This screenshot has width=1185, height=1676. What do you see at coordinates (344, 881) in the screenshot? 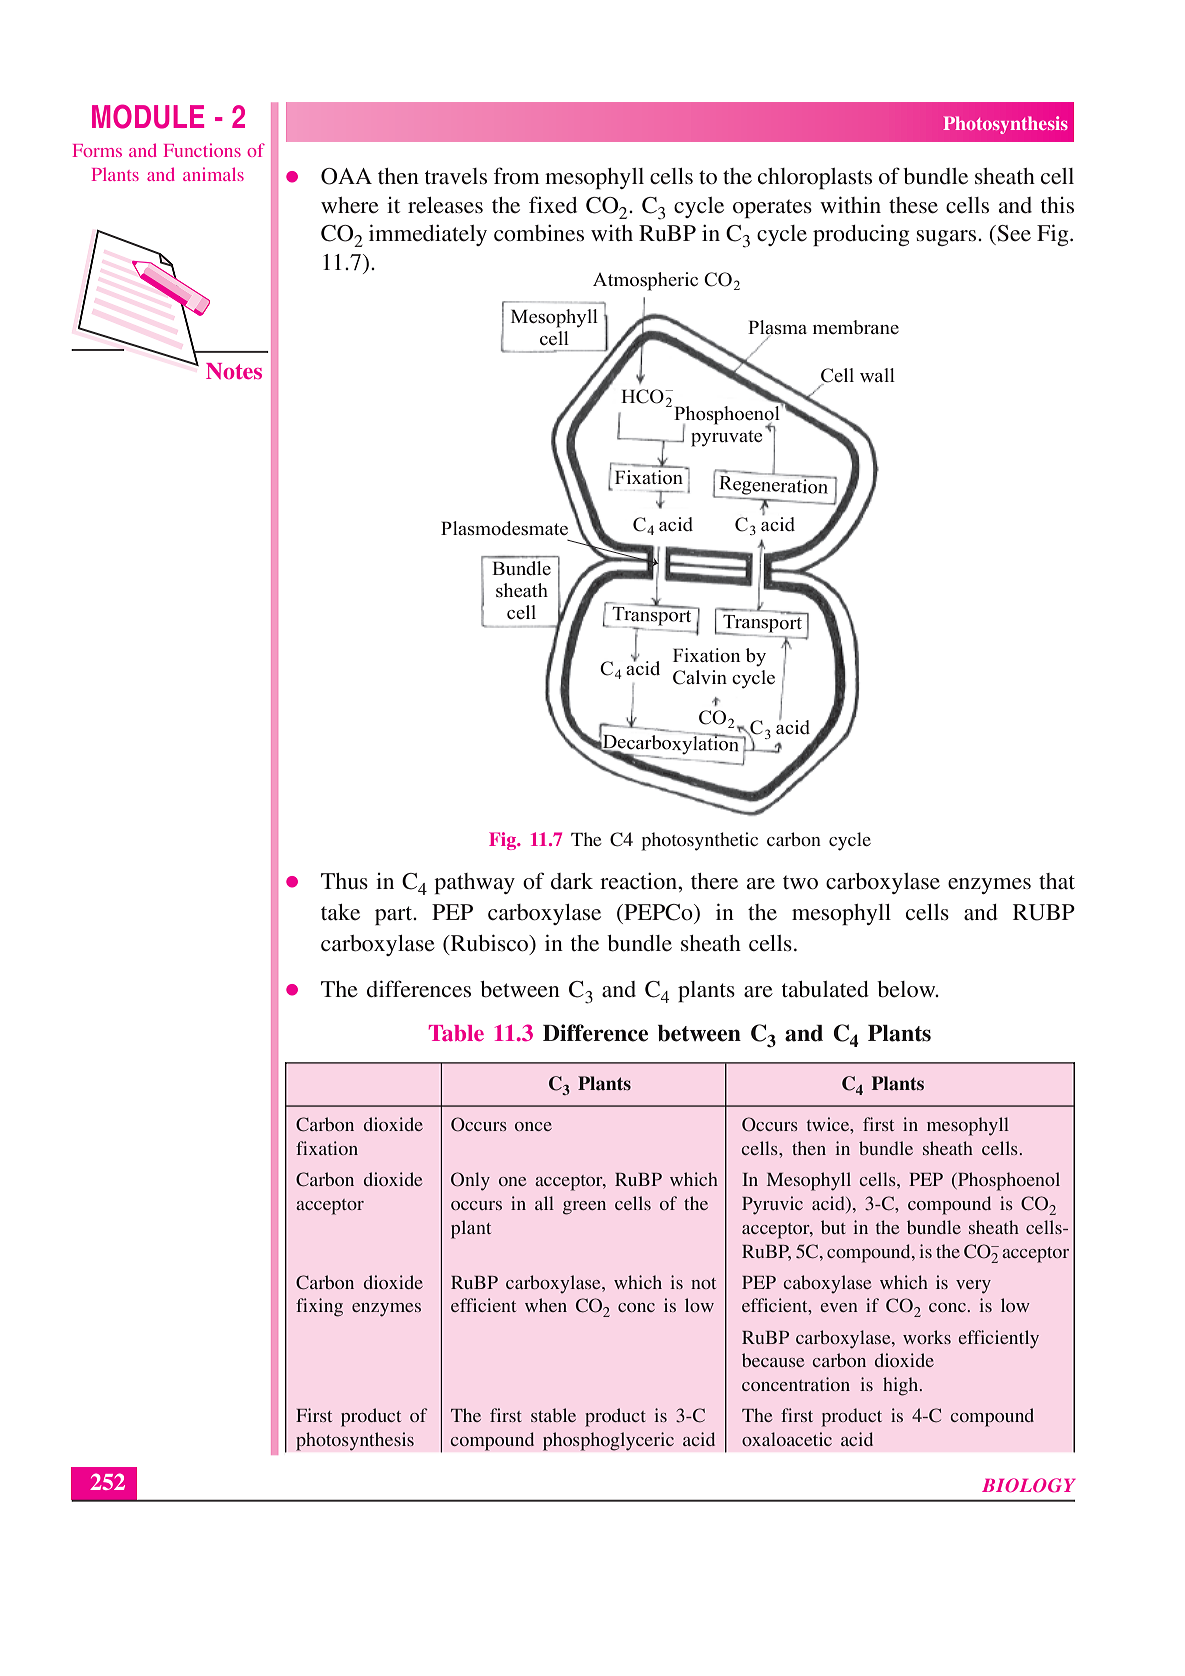
I see `Thus` at bounding box center [344, 881].
